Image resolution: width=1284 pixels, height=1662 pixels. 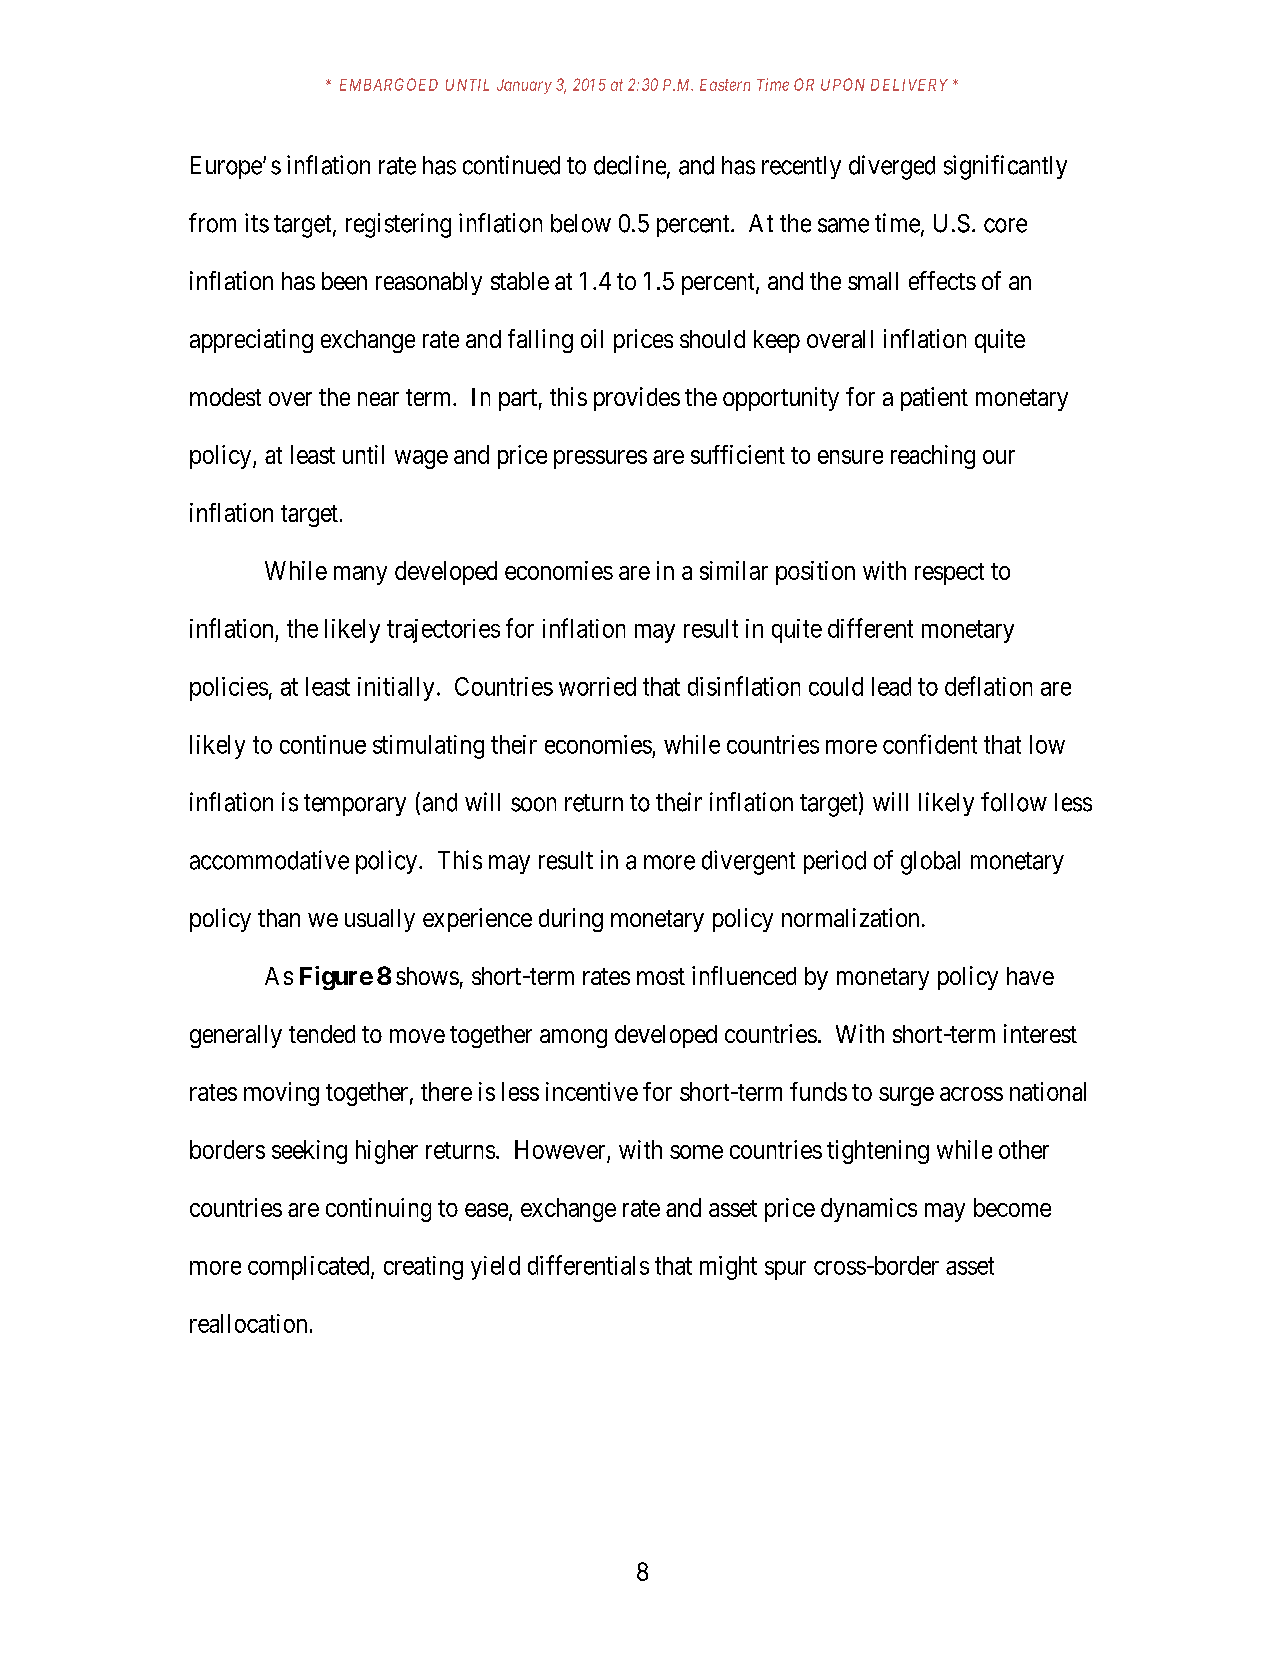 What do you see at coordinates (310, 1268) in the image?
I see `complicated` at bounding box center [310, 1268].
